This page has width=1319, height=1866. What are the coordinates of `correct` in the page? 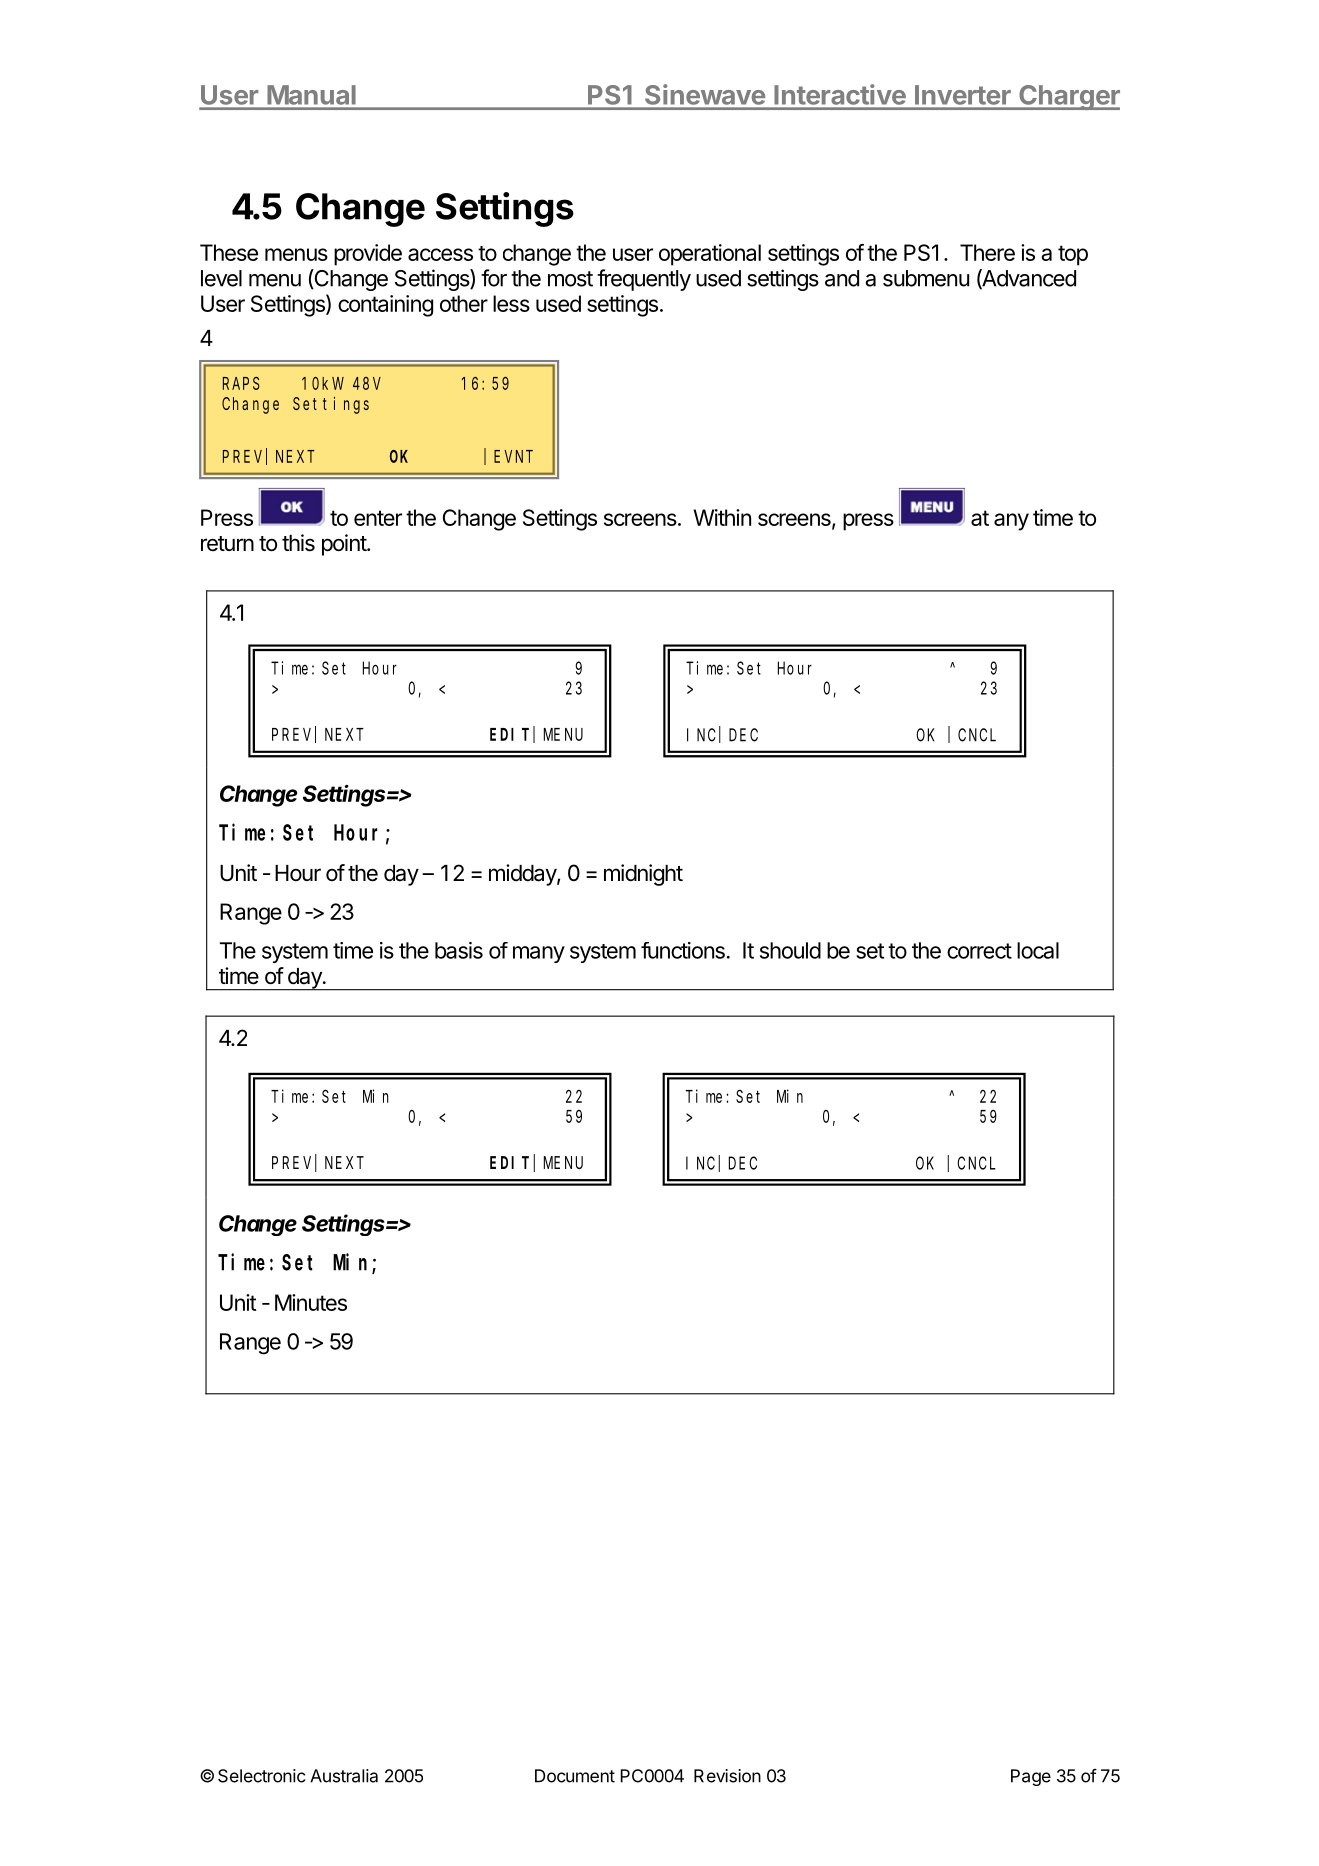 It's located at (979, 951).
